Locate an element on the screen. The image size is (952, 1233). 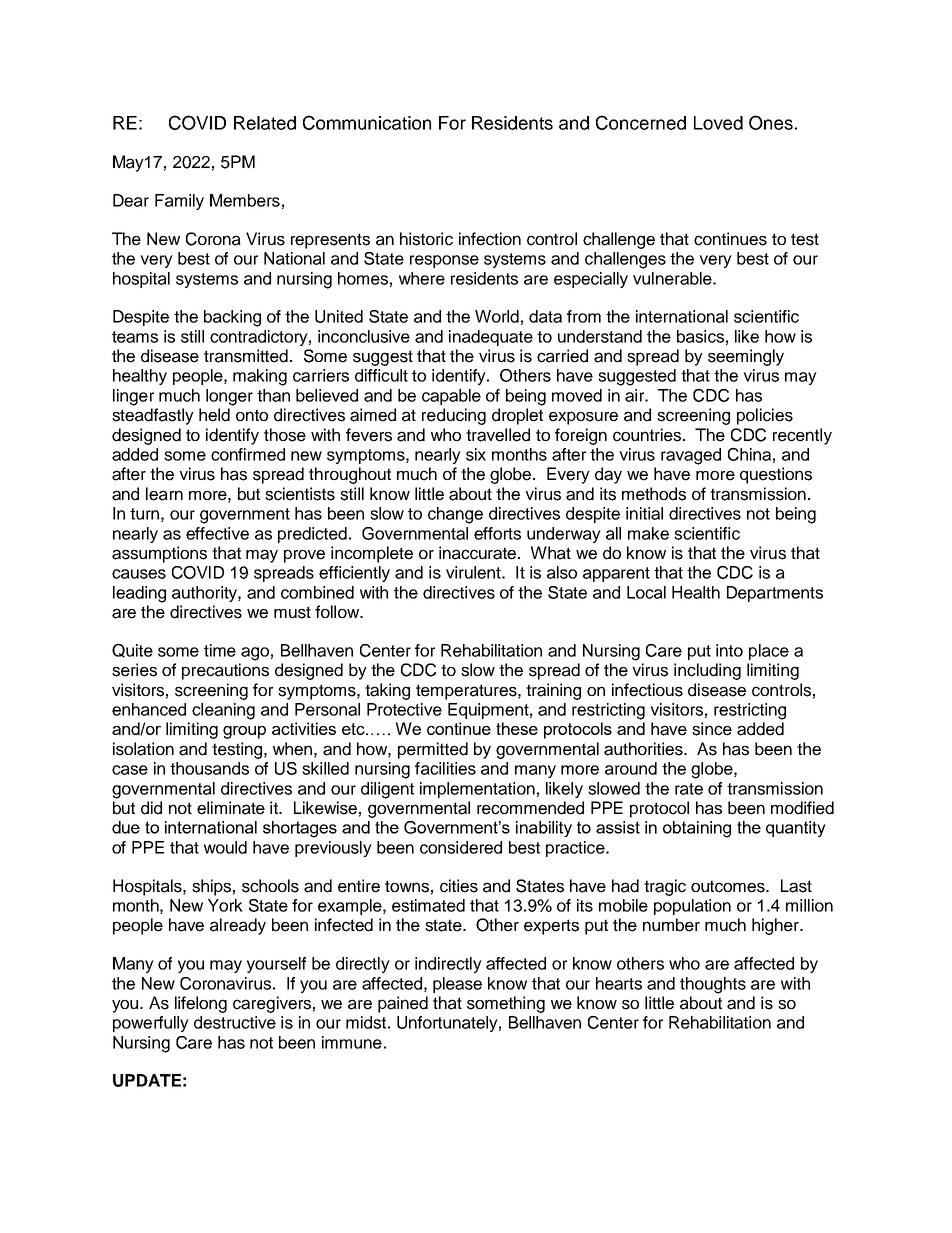
Communication is located at coordinates (367, 122).
